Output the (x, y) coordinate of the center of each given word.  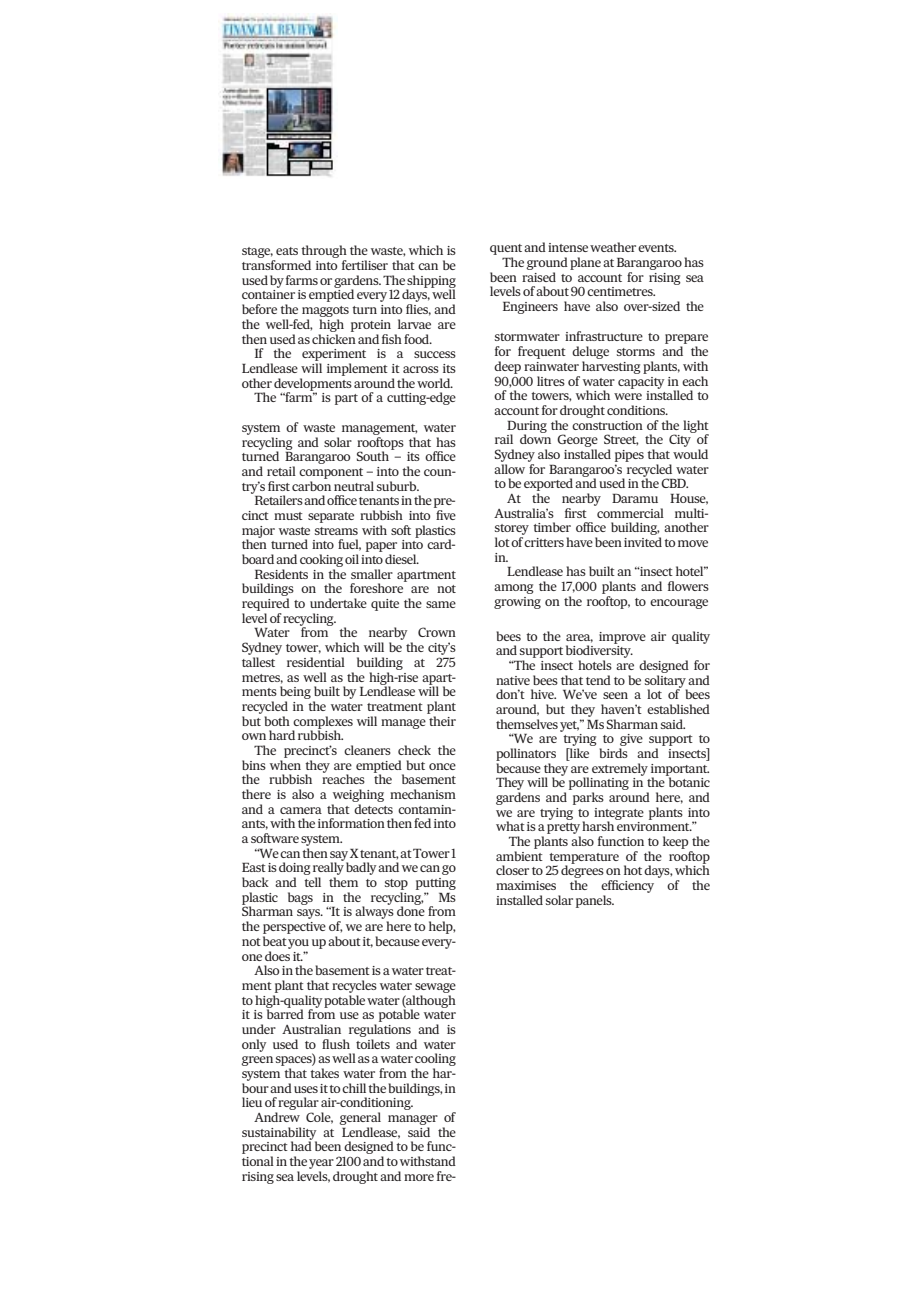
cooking (321, 560)
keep (675, 842)
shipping (431, 282)
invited (643, 542)
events (657, 248)
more (419, 1177)
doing (295, 870)
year (321, 1164)
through (324, 253)
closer (512, 870)
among (514, 589)
